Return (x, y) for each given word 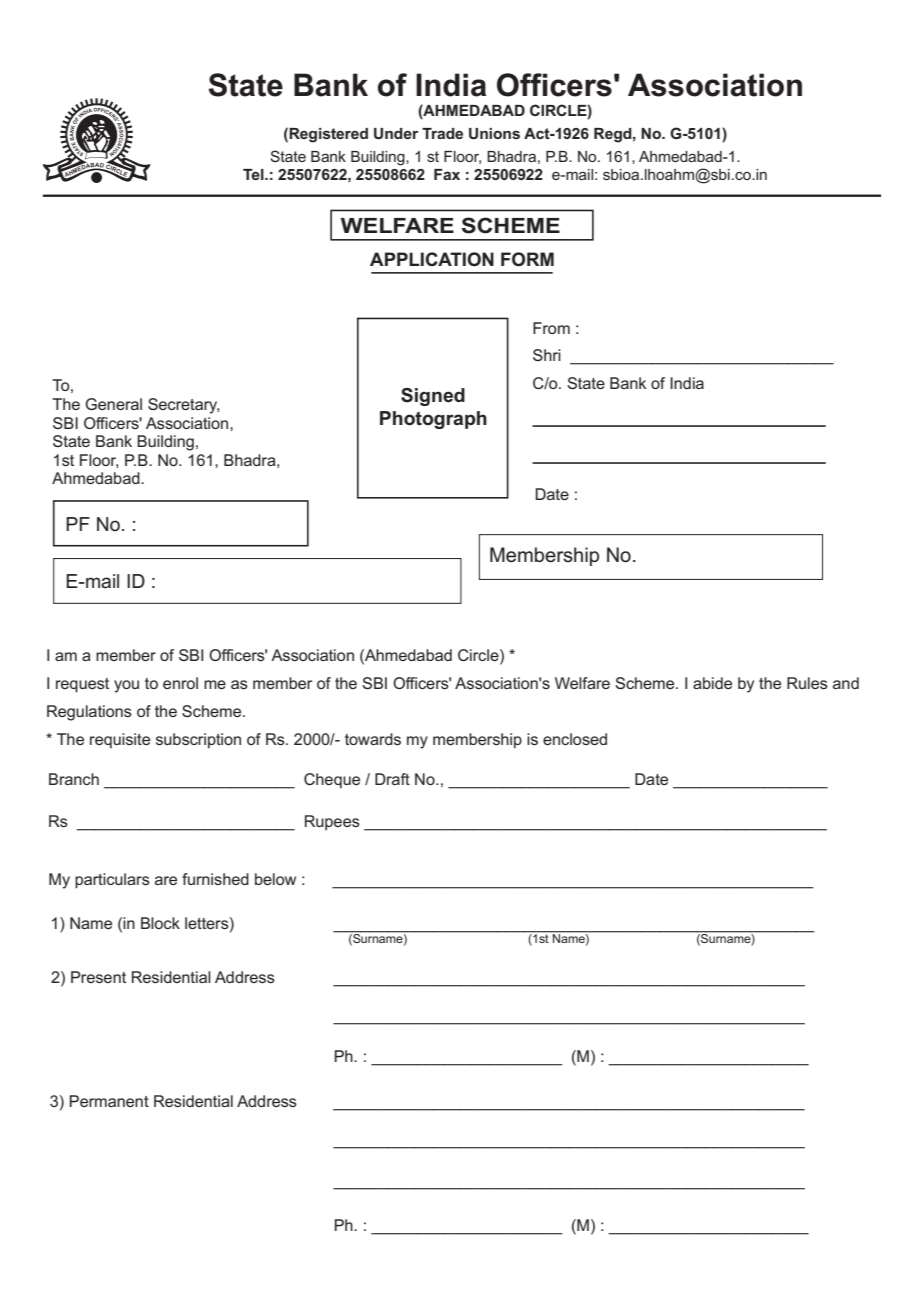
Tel (254, 174)
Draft (392, 779)
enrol (180, 683)
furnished (215, 879)
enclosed (575, 739)
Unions (494, 133)
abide (712, 683)
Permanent (109, 1101)
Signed (433, 397)
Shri (547, 355)
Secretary (183, 406)
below (275, 879)
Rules (807, 683)
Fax (447, 174)
